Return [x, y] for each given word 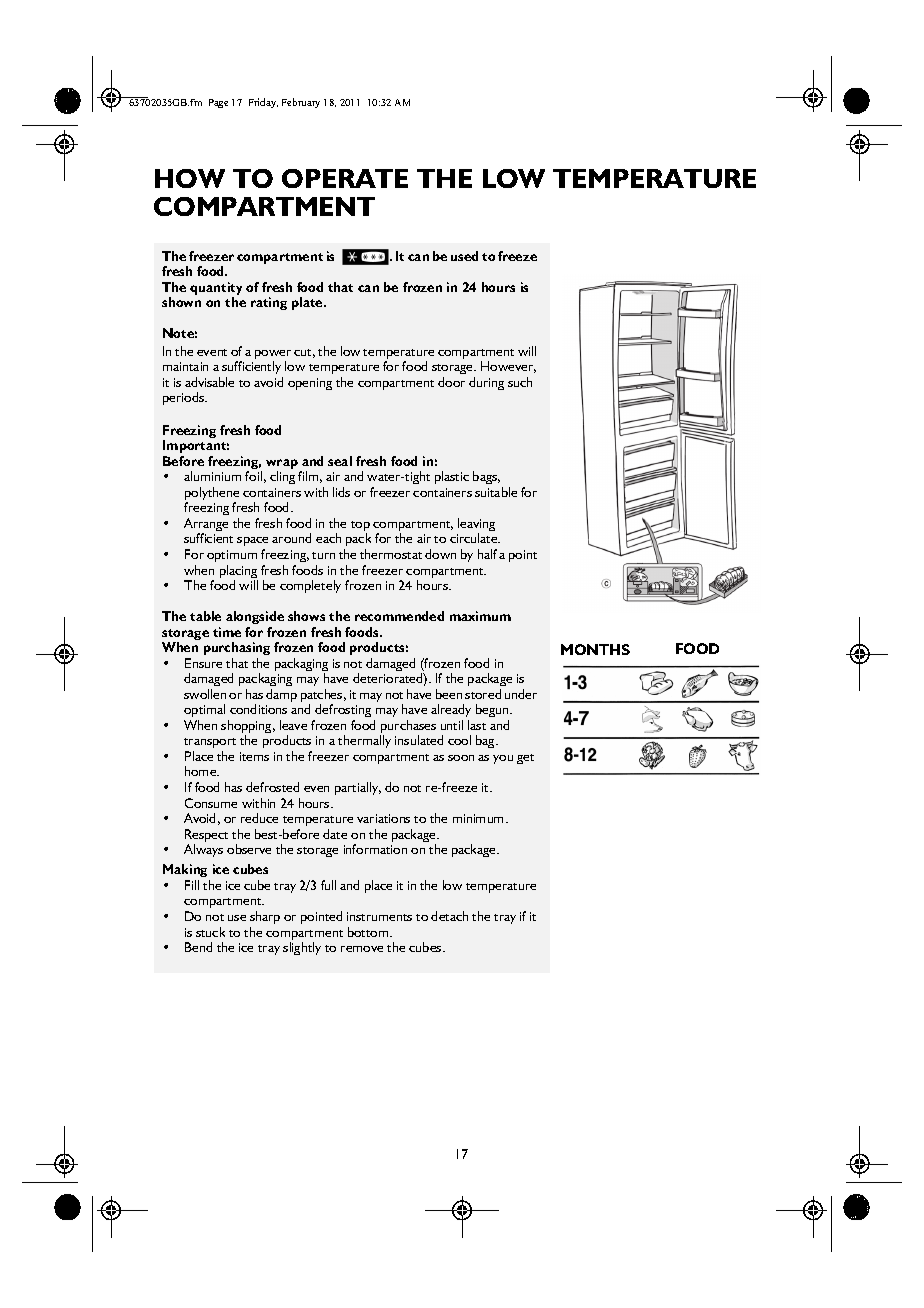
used [464, 256]
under [521, 694]
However [508, 367]
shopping [248, 728]
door [451, 382]
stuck [210, 932]
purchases [408, 728]
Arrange [206, 526]
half [487, 554]
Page [218, 103]
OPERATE [345, 178]
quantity [216, 290]
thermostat [391, 554]
